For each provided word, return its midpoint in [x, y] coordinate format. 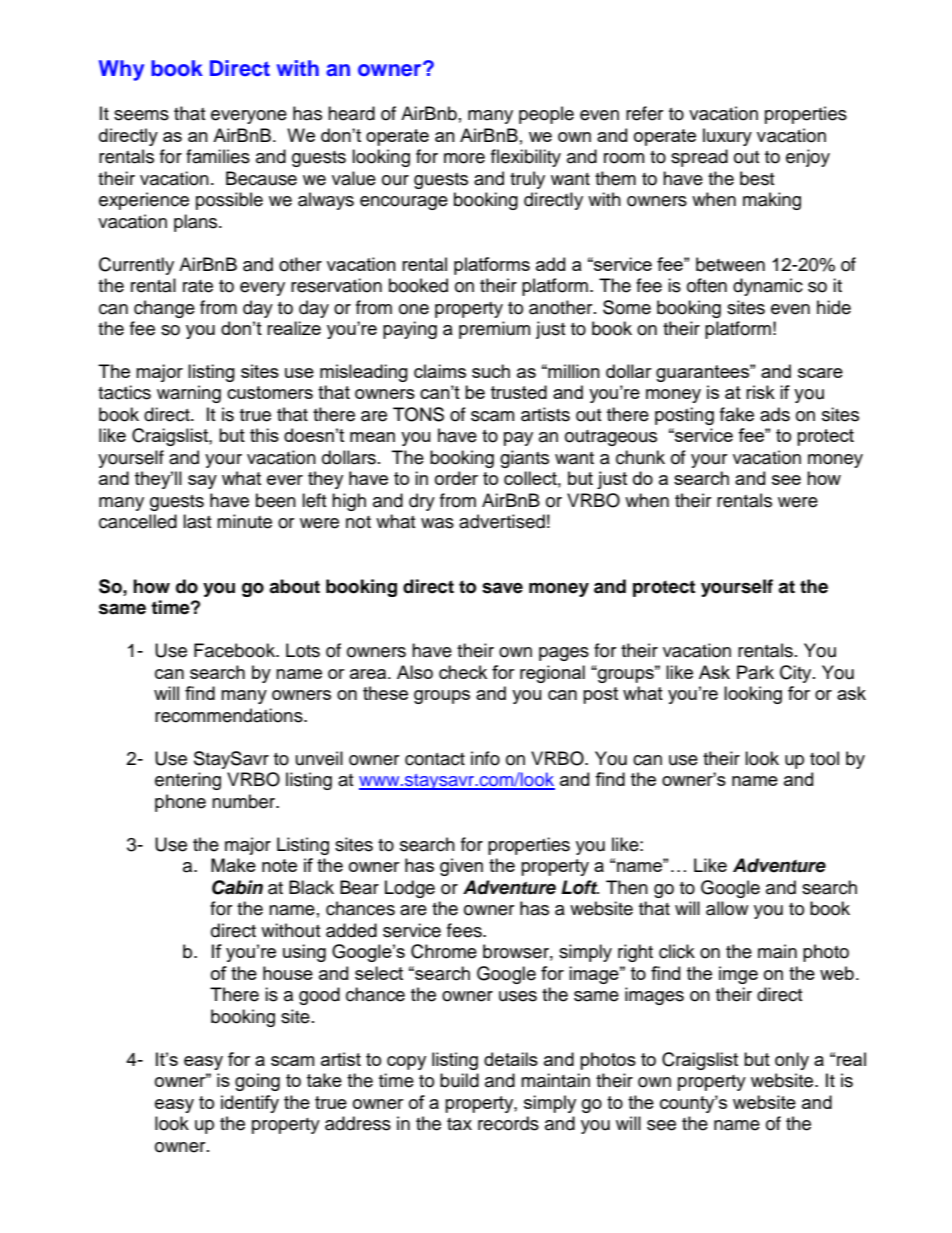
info [485, 758]
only [792, 1061]
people [546, 115]
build [459, 1080]
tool [824, 758]
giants [524, 459]
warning [189, 394]
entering [188, 781]
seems [141, 115]
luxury [727, 137]
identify [250, 1104]
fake [737, 414]
